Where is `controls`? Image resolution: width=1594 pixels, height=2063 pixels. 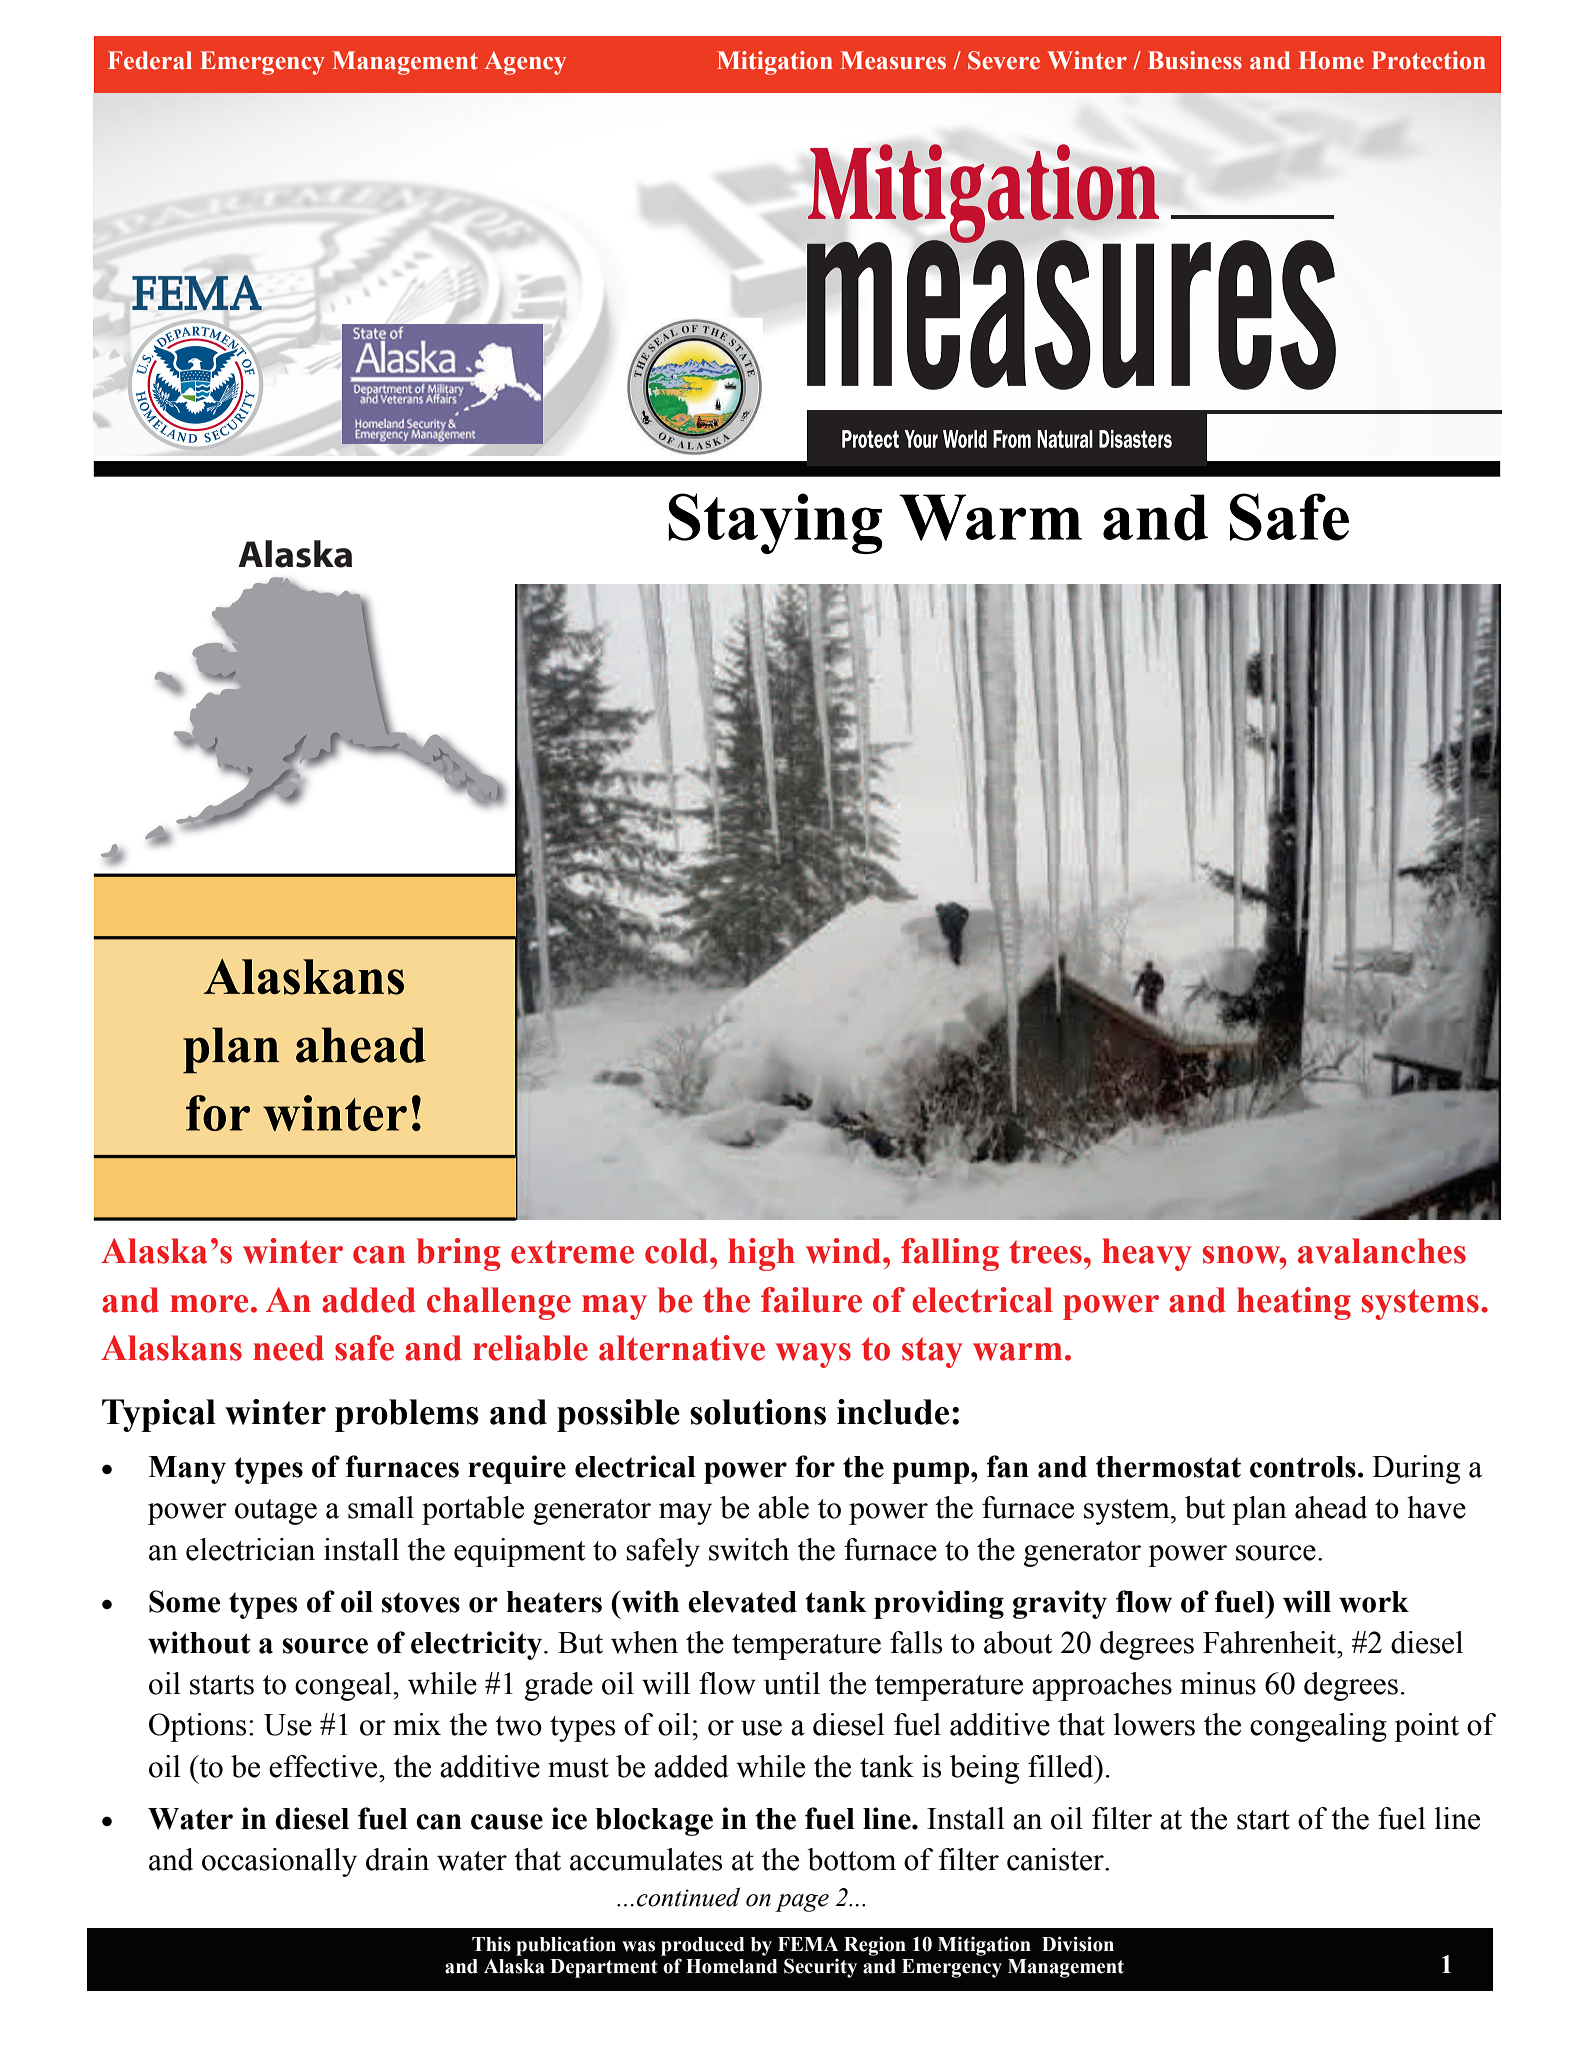 controls is located at coordinates (1303, 1467).
